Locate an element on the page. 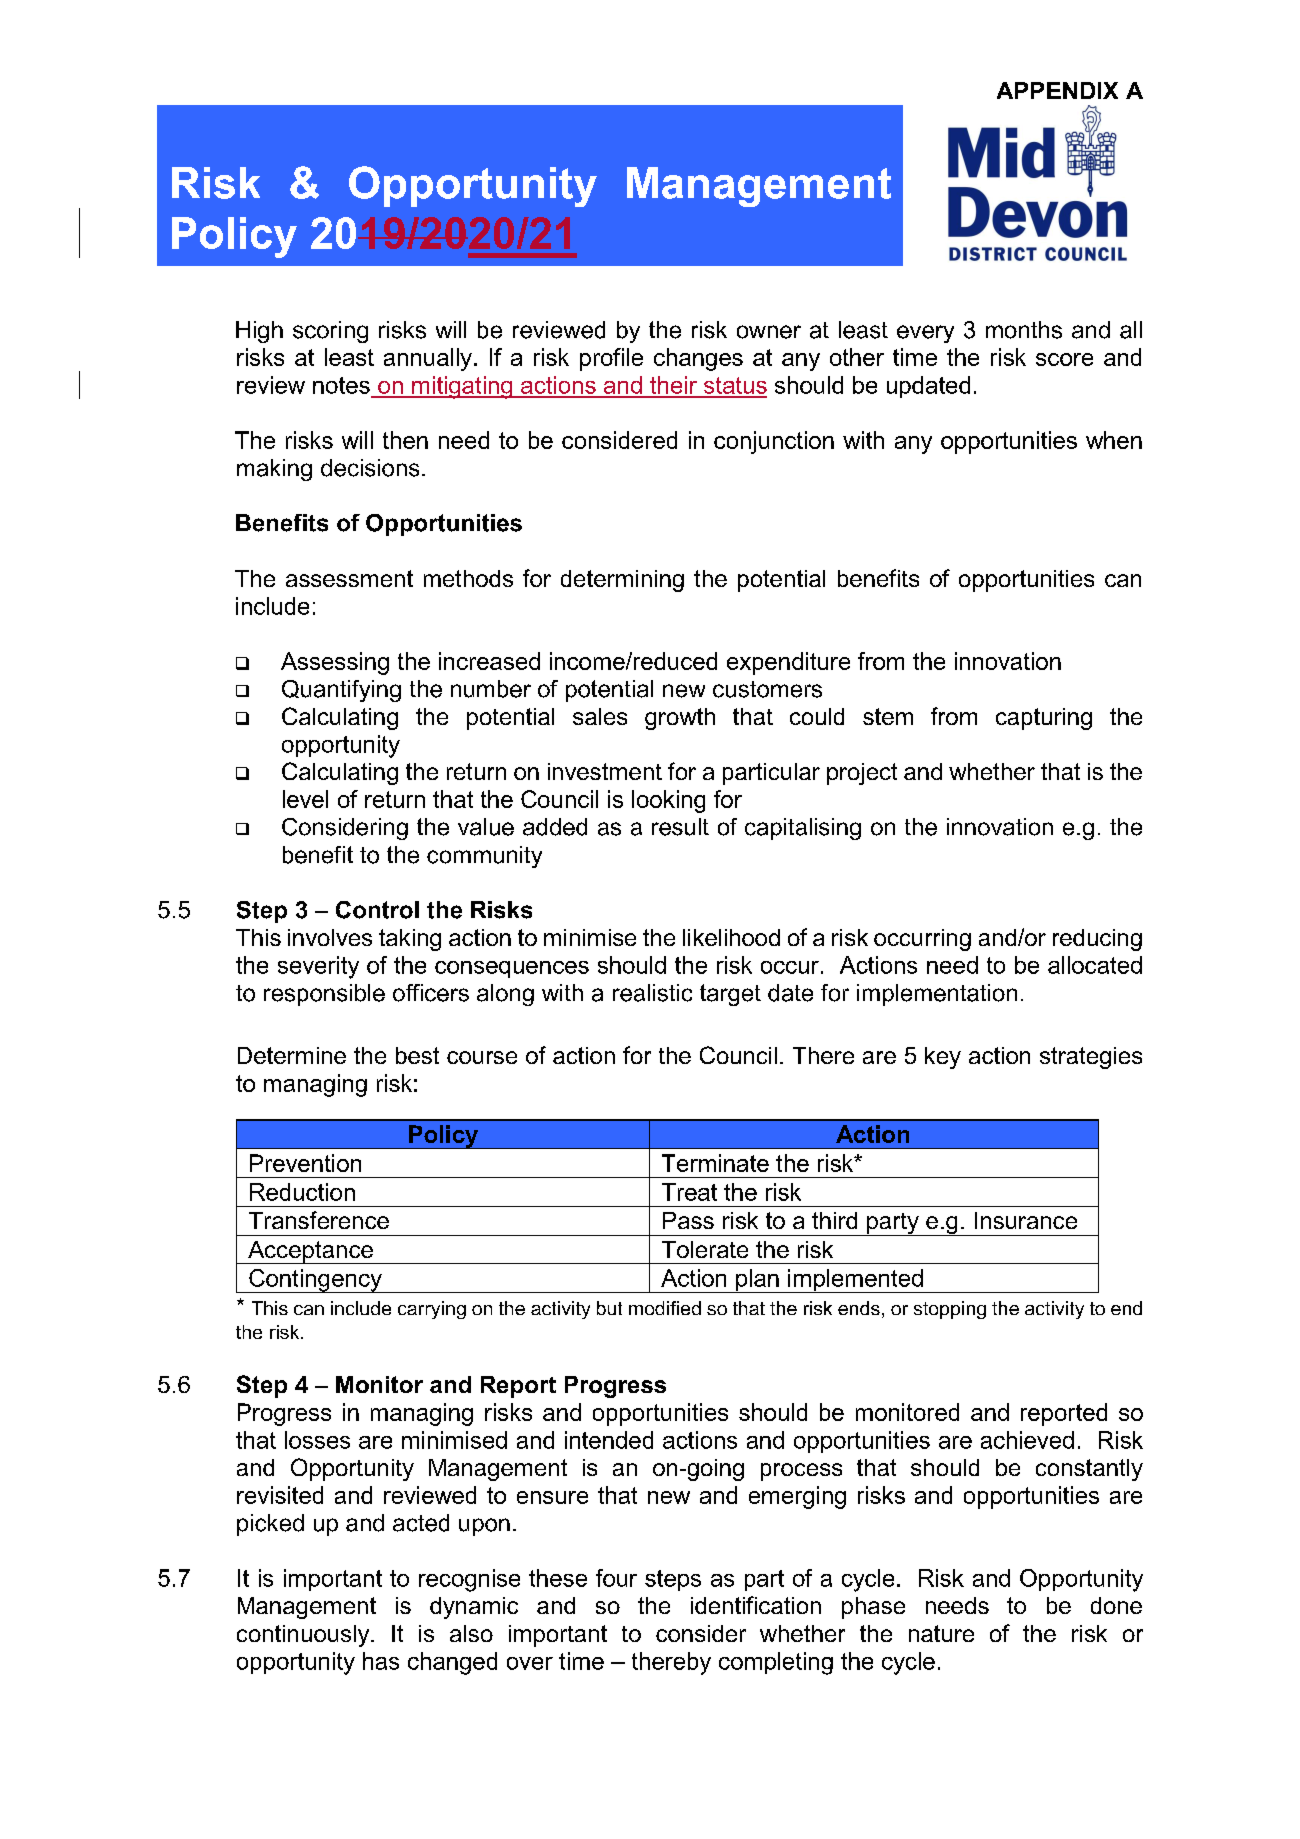 Image resolution: width=1300 pixels, height=1839 pixels. continuously is located at coordinates (304, 1636).
